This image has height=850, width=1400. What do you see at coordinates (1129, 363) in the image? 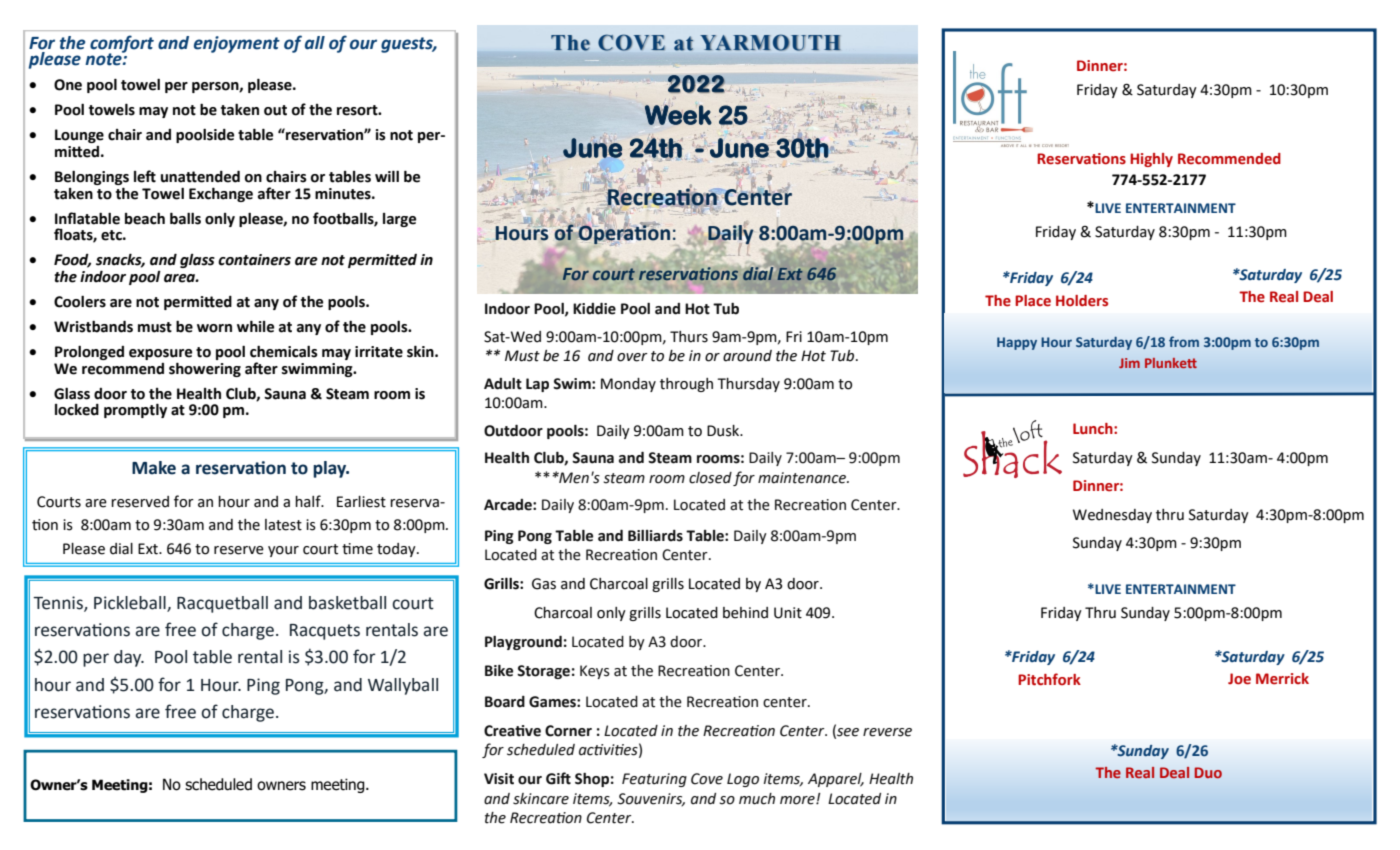
I see `Jim` at bounding box center [1129, 363].
